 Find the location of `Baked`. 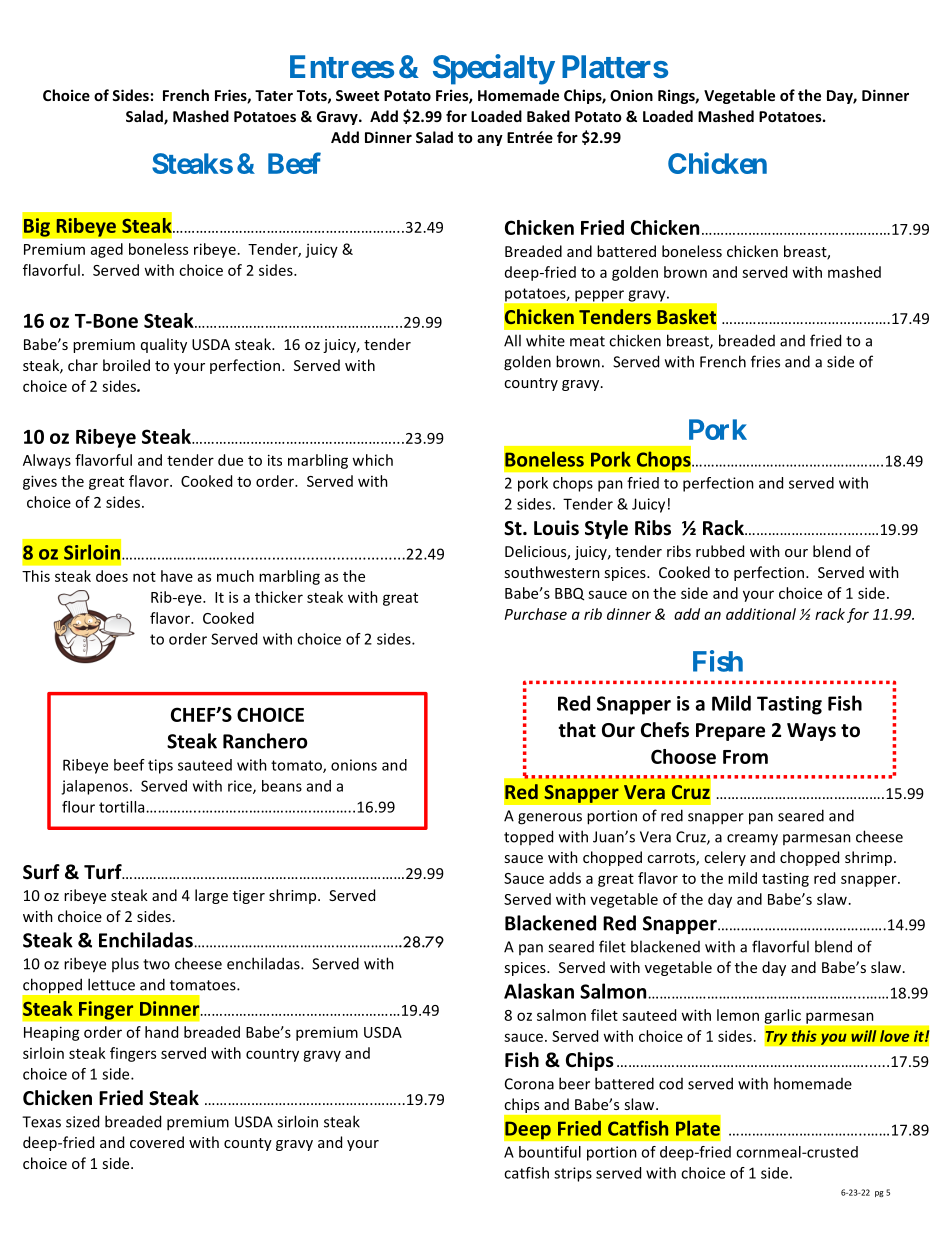

Baked is located at coordinates (548, 116).
